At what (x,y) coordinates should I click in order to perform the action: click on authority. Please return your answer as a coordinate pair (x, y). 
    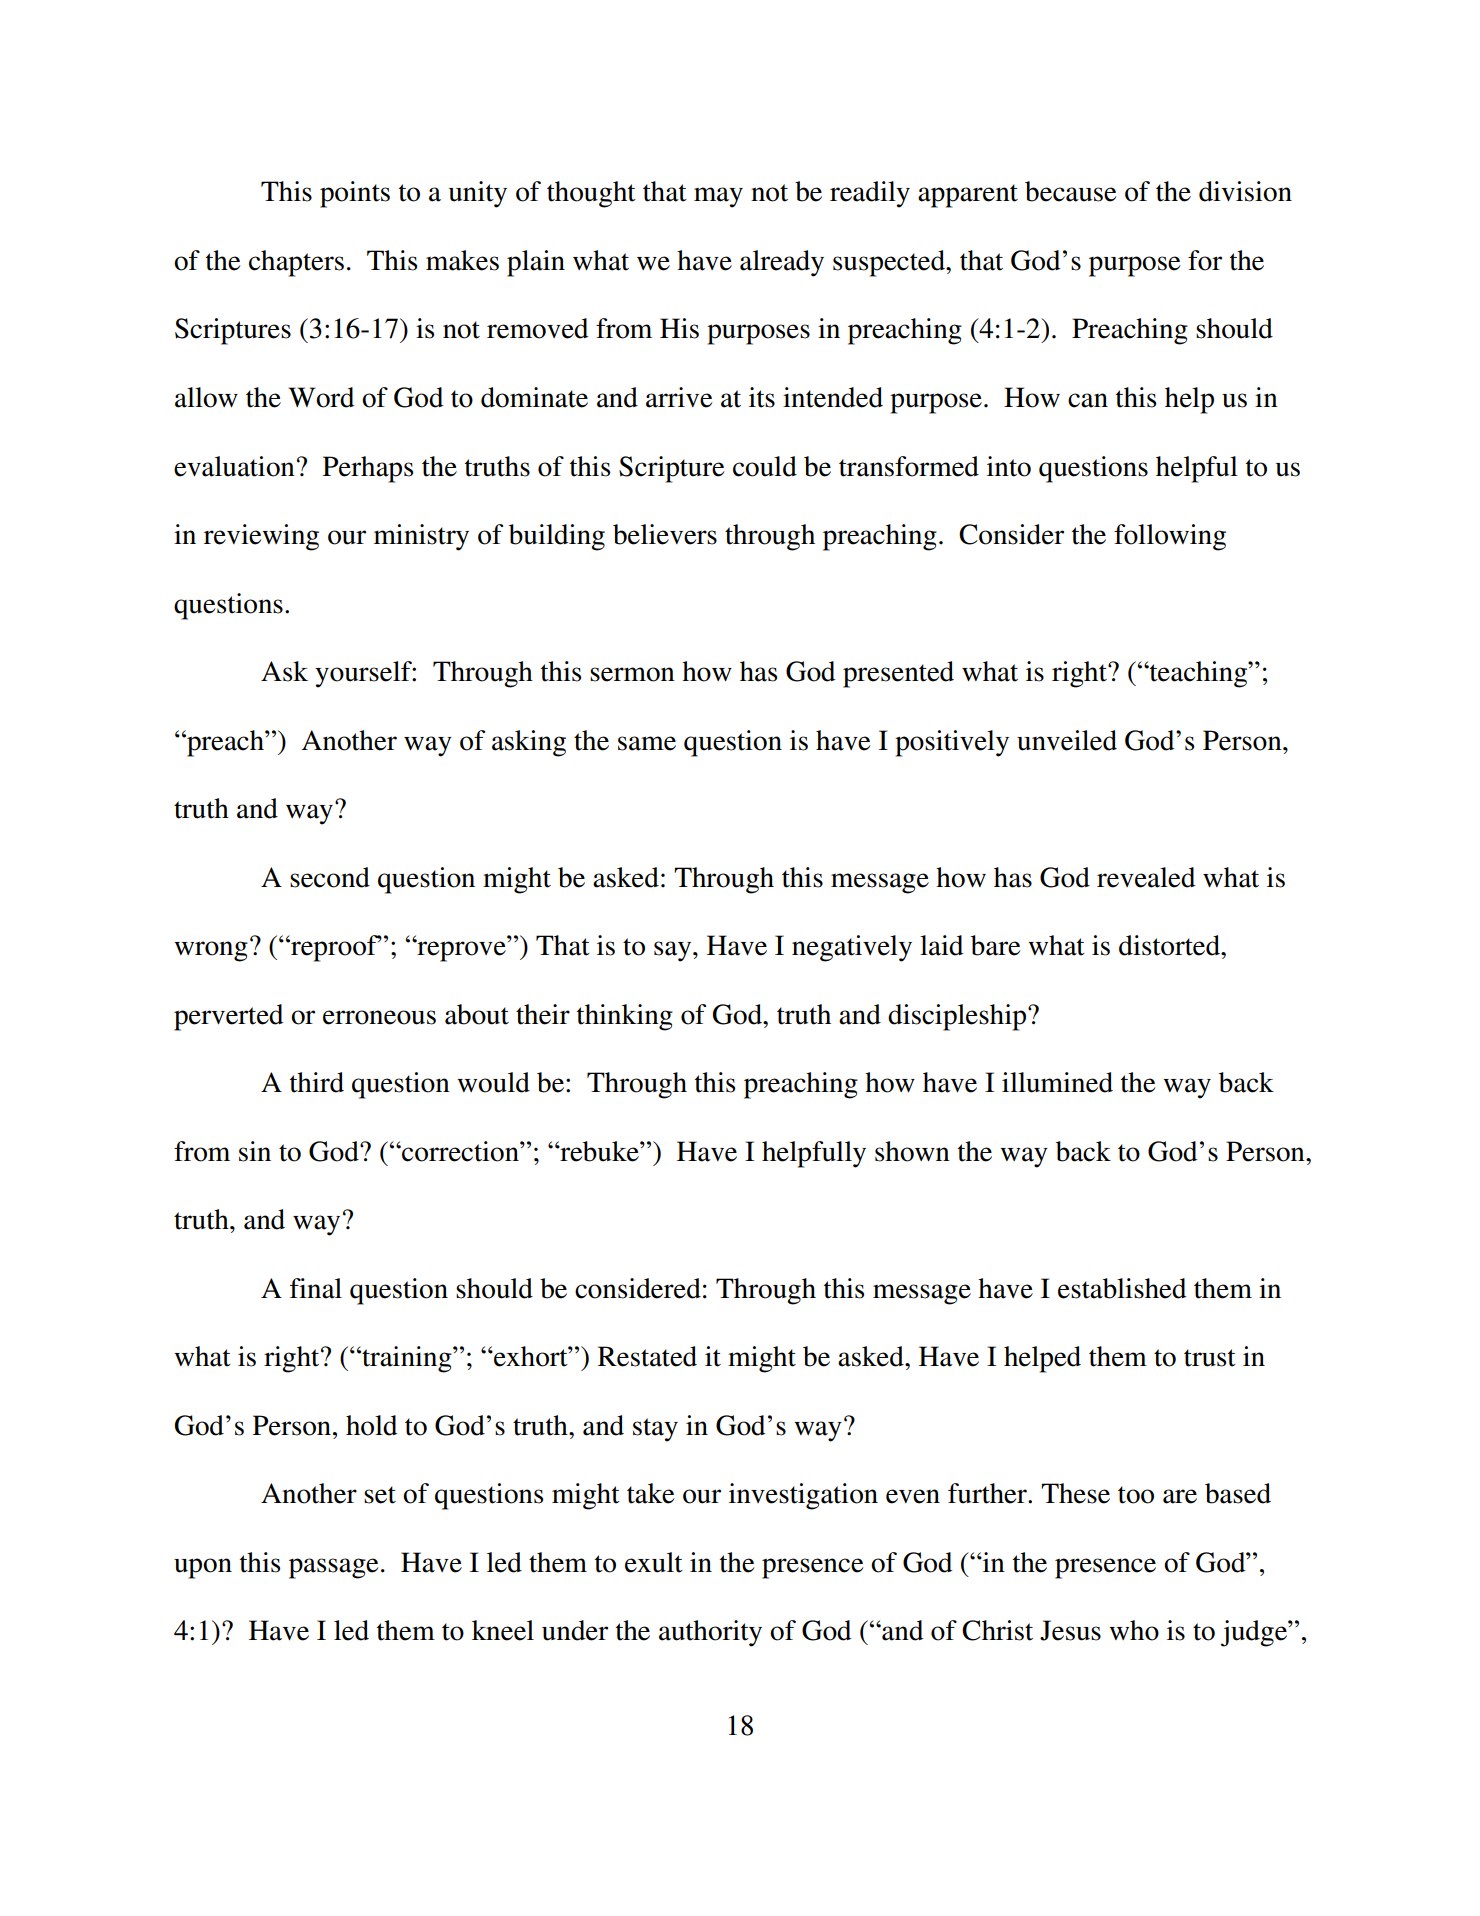
    Looking at the image, I should click on (710, 1633).
